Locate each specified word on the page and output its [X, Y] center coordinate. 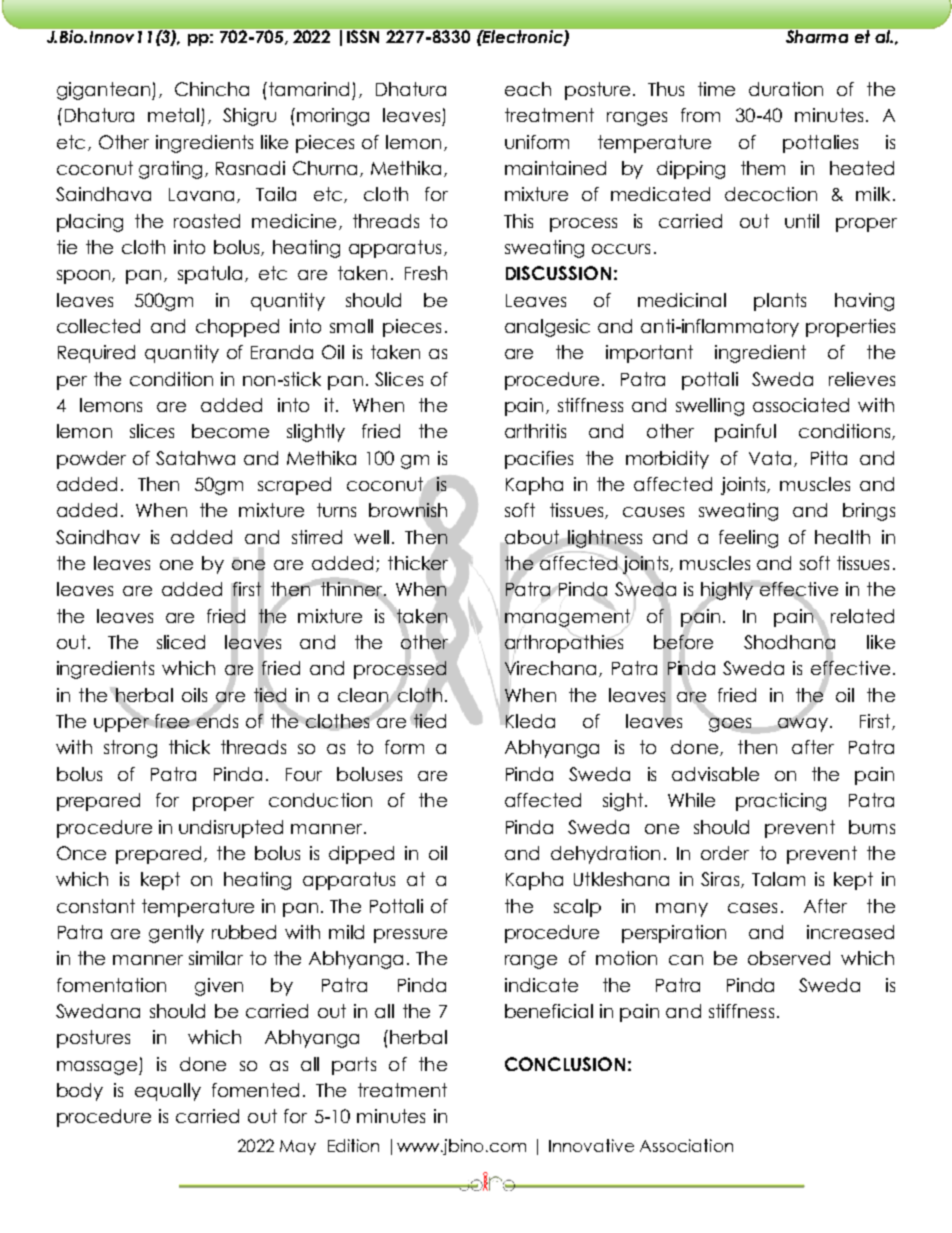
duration [786, 89]
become [230, 431]
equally [168, 1092]
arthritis [535, 431]
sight [624, 802]
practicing [781, 802]
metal [173, 115]
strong [130, 749]
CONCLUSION [565, 1064]
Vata [770, 458]
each [528, 89]
